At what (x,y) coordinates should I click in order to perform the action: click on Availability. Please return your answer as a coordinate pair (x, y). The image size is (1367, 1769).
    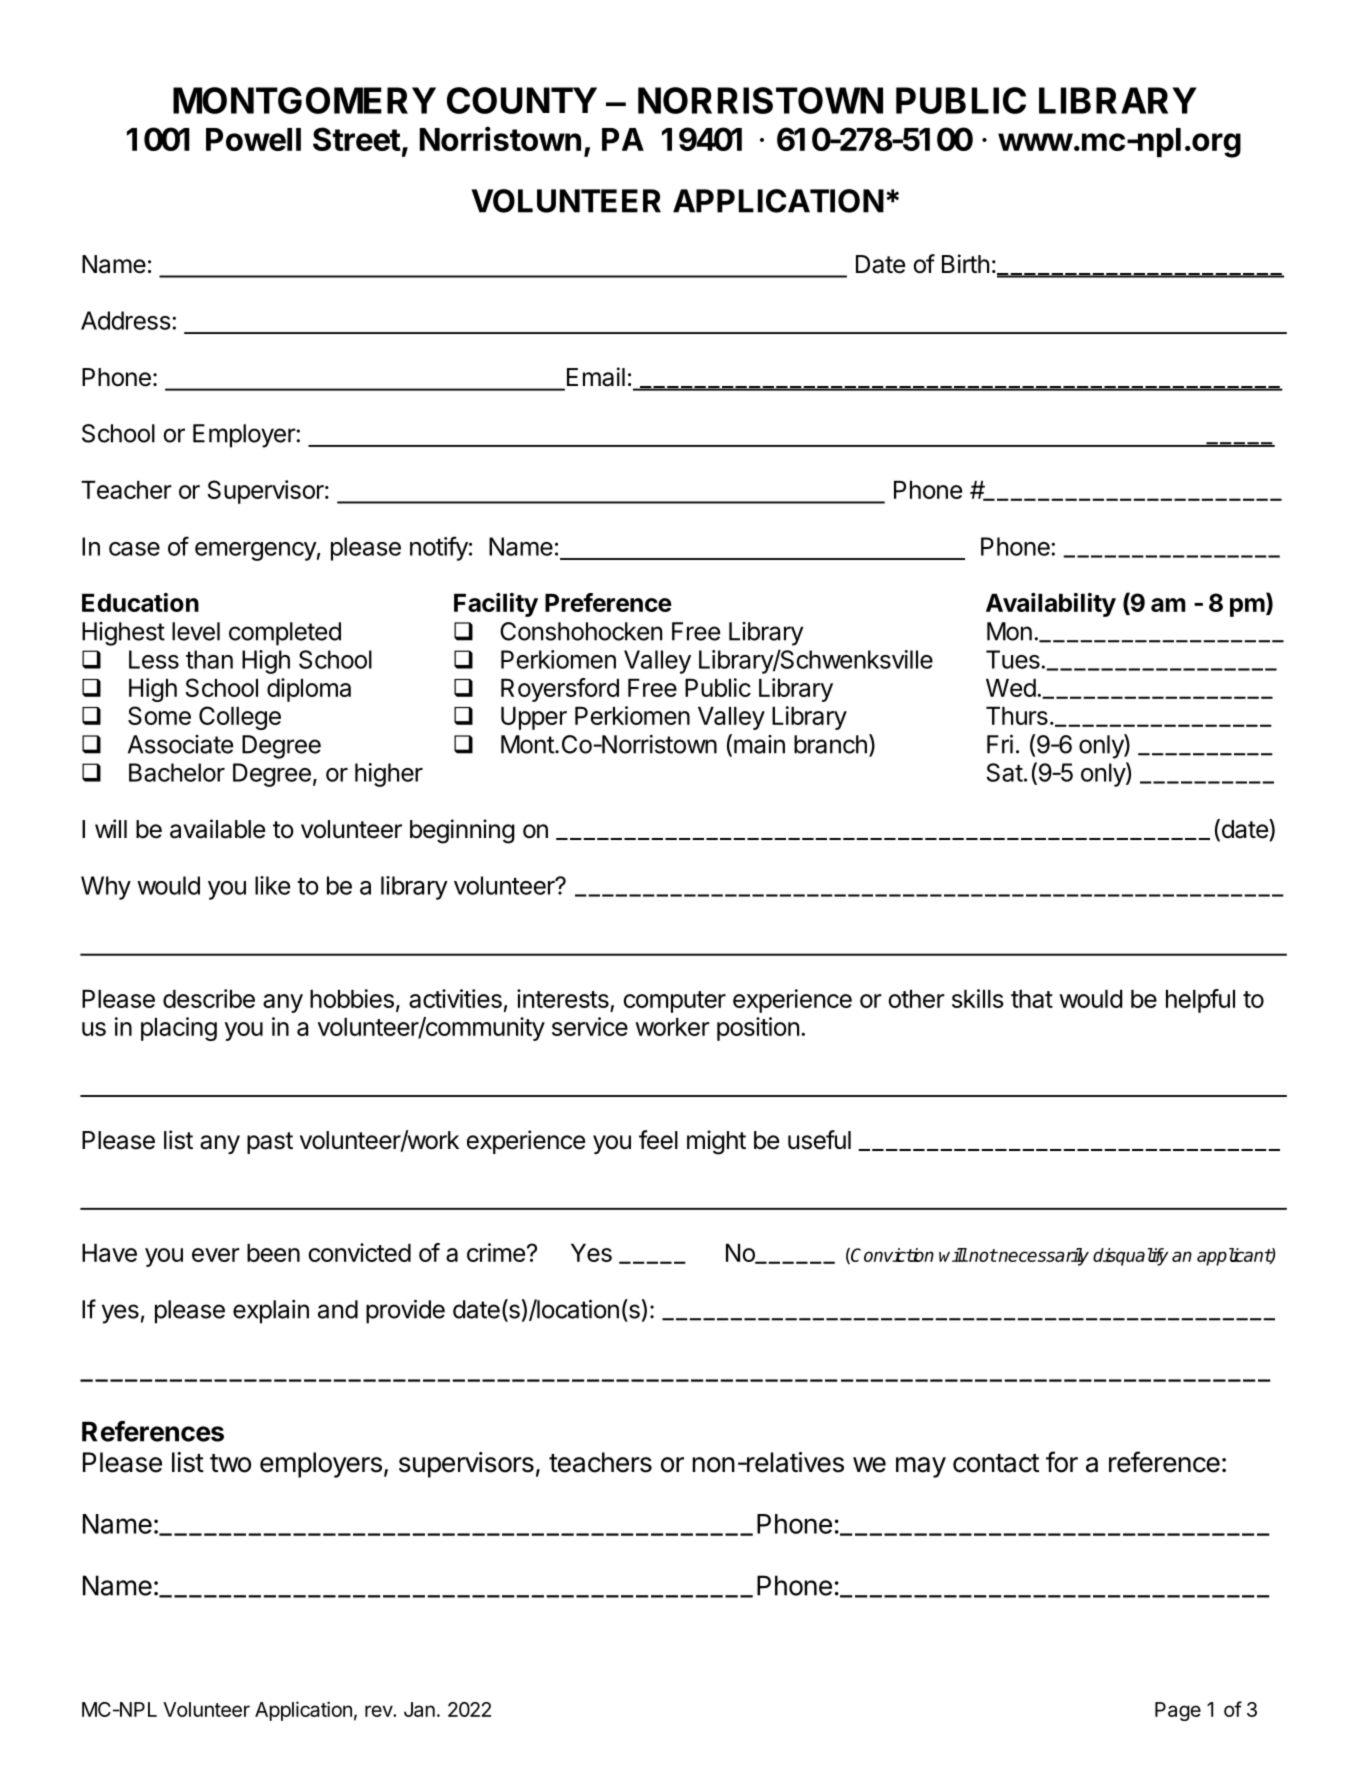
    Looking at the image, I should click on (1051, 605).
